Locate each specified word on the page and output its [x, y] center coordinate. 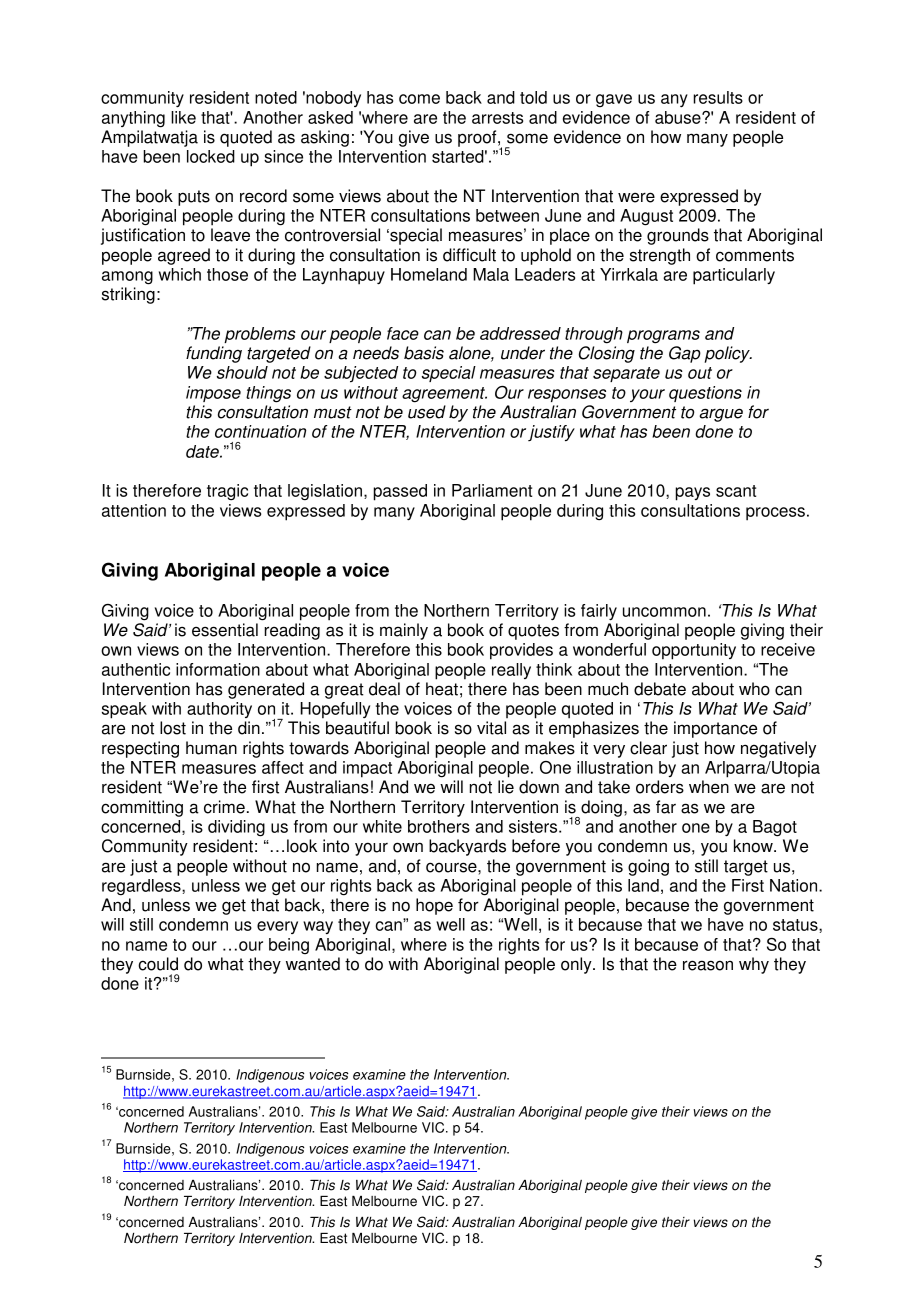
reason [708, 965]
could [158, 964]
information [218, 669]
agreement [444, 395]
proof [478, 138]
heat [442, 689]
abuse [679, 117]
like [183, 117]
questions [705, 394]
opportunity [694, 651]
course [452, 867]
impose [213, 394]
